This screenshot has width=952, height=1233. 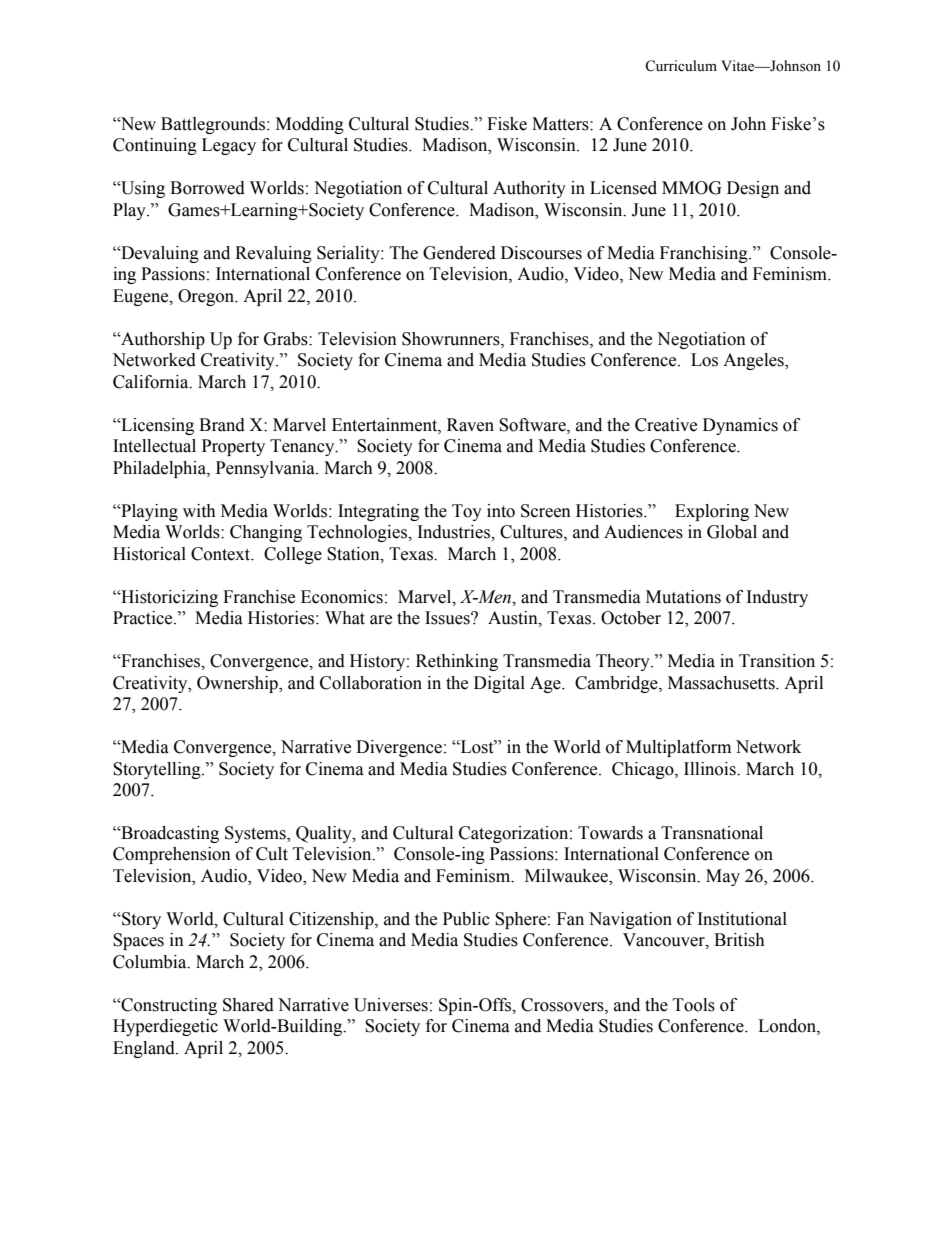 What do you see at coordinates (391, 1005) in the screenshot?
I see `Universes` at bounding box center [391, 1005].
